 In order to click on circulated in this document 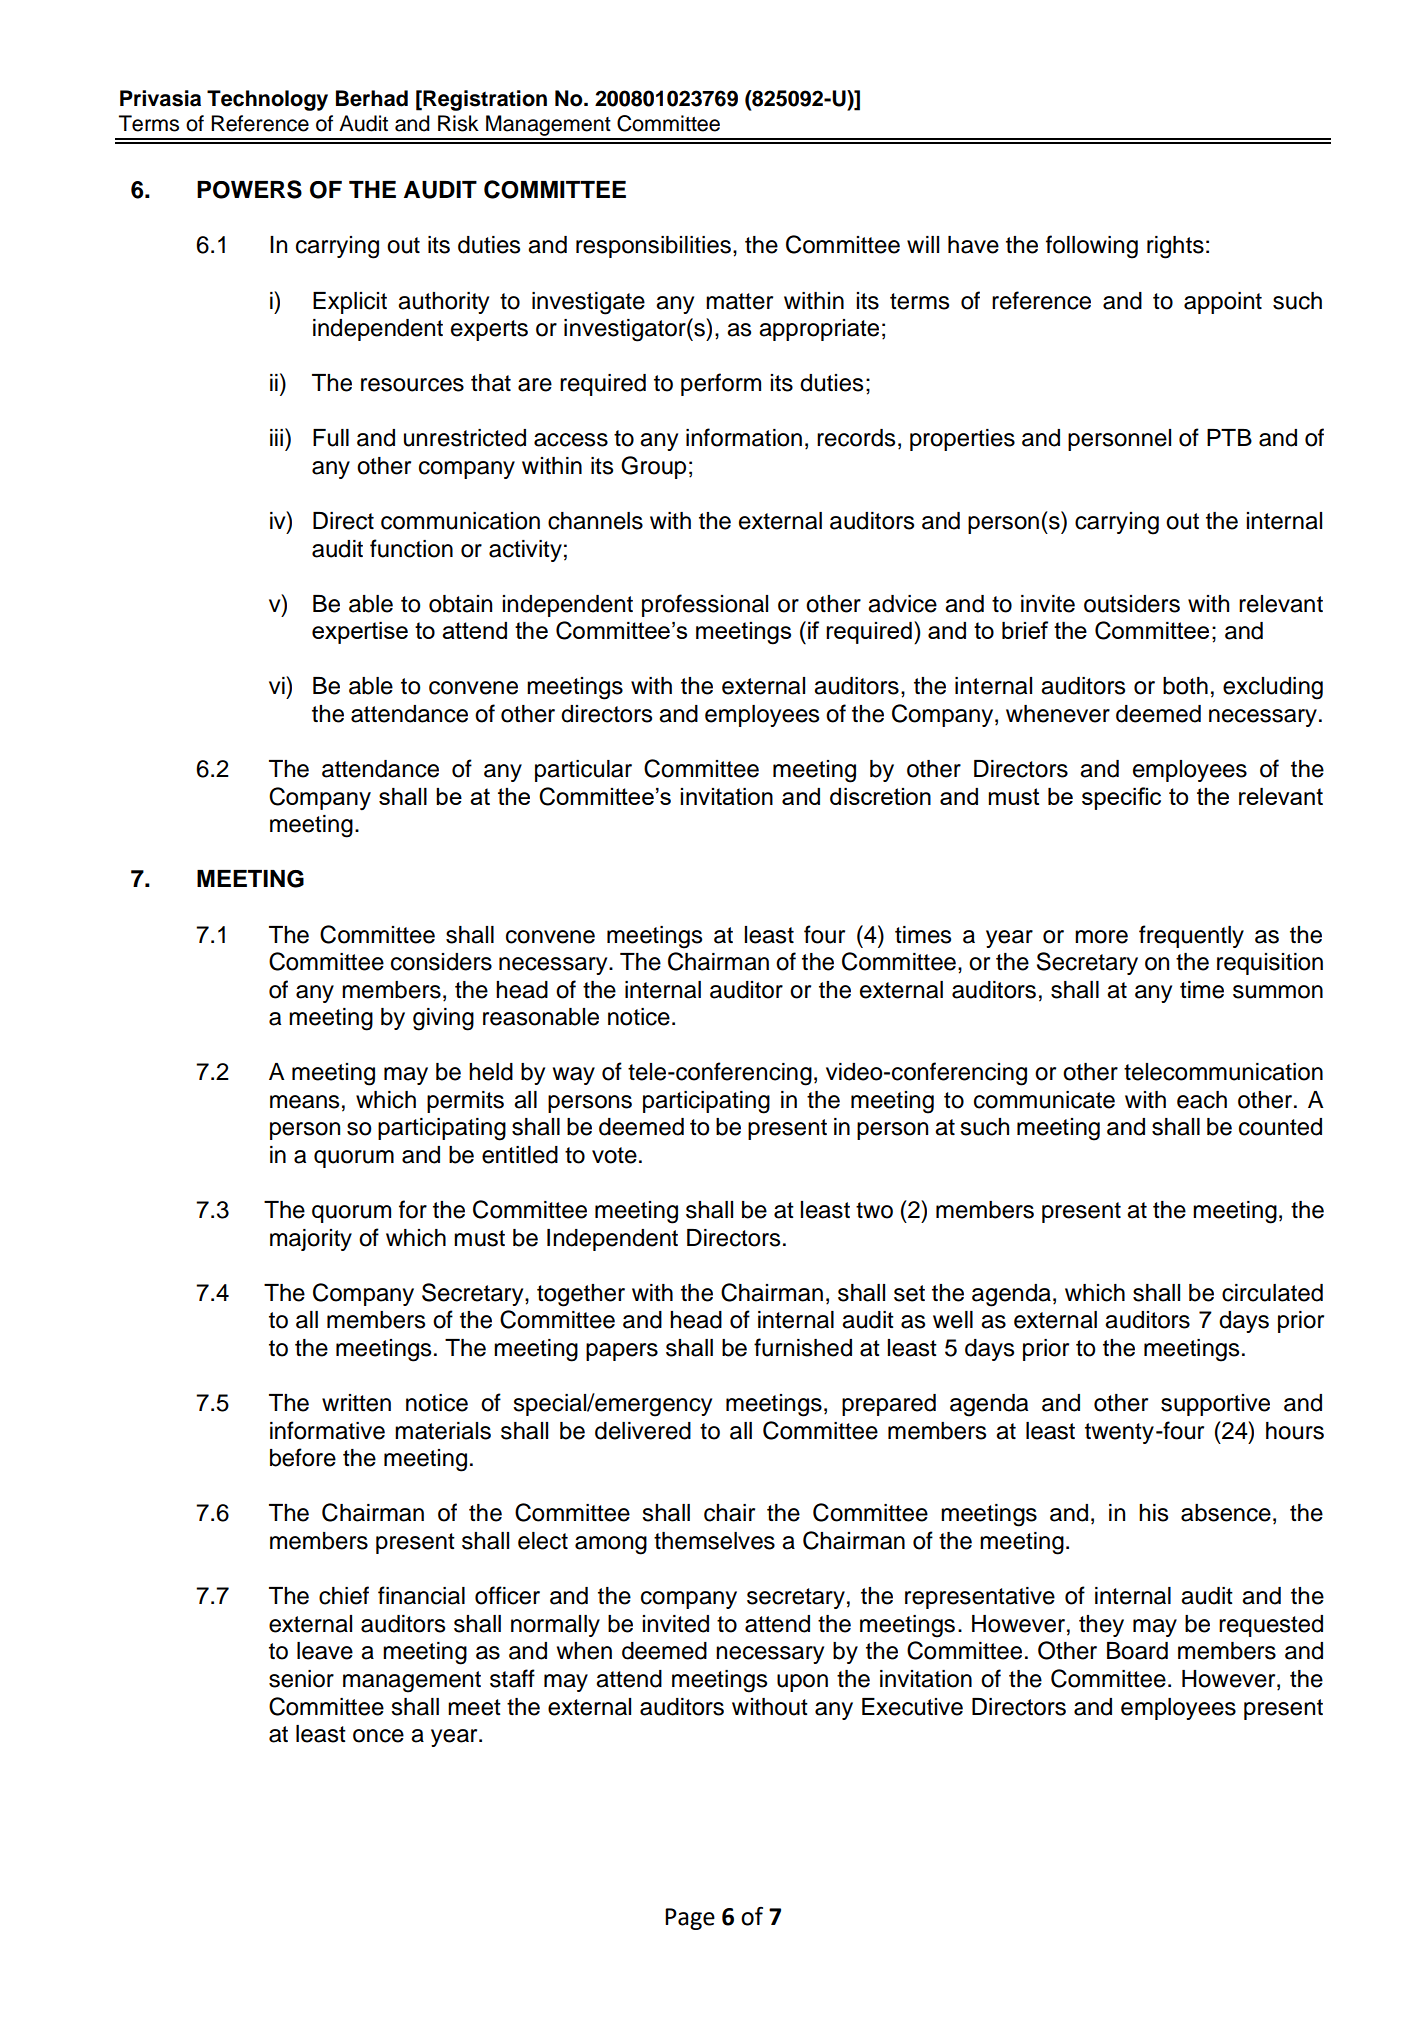, I will do `click(1272, 1293)`.
